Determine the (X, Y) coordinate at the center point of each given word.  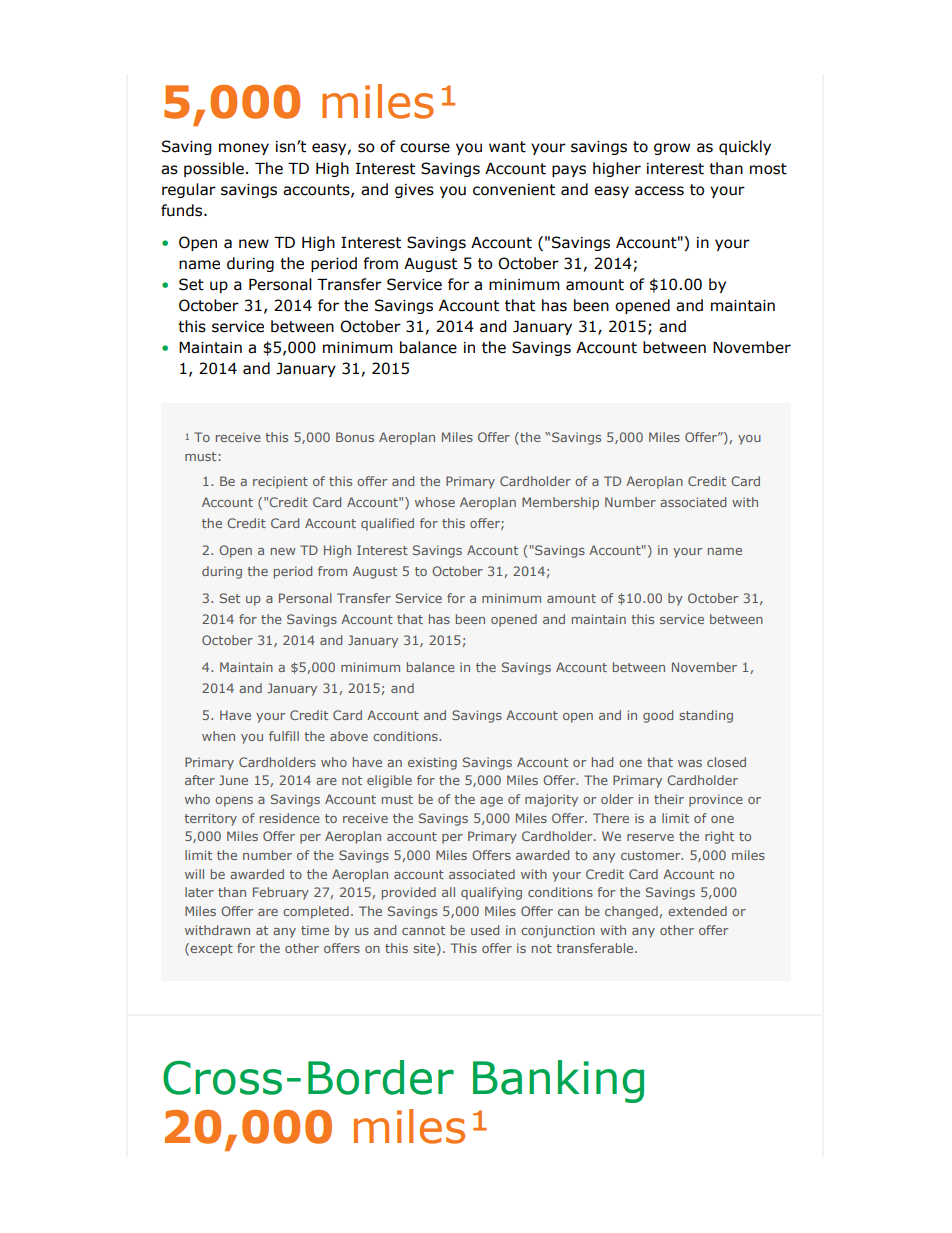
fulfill (284, 736)
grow (672, 149)
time (315, 930)
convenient (514, 190)
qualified (387, 524)
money (244, 149)
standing (706, 716)
